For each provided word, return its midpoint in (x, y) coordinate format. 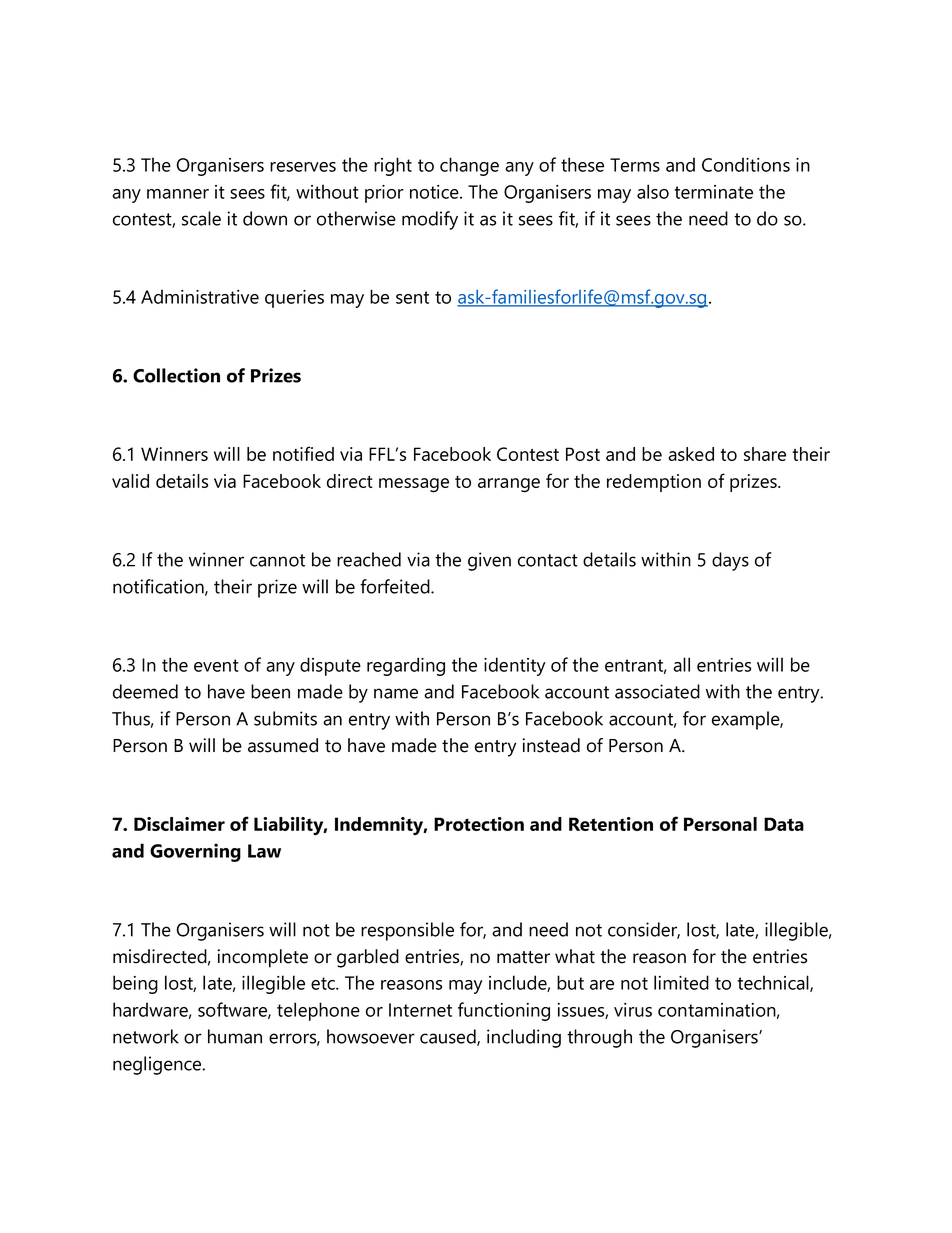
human (235, 1036)
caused (449, 1037)
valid (130, 481)
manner (178, 194)
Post (583, 454)
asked (691, 454)
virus (633, 1010)
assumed (283, 745)
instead (551, 745)
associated (657, 691)
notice (435, 192)
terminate (713, 192)
